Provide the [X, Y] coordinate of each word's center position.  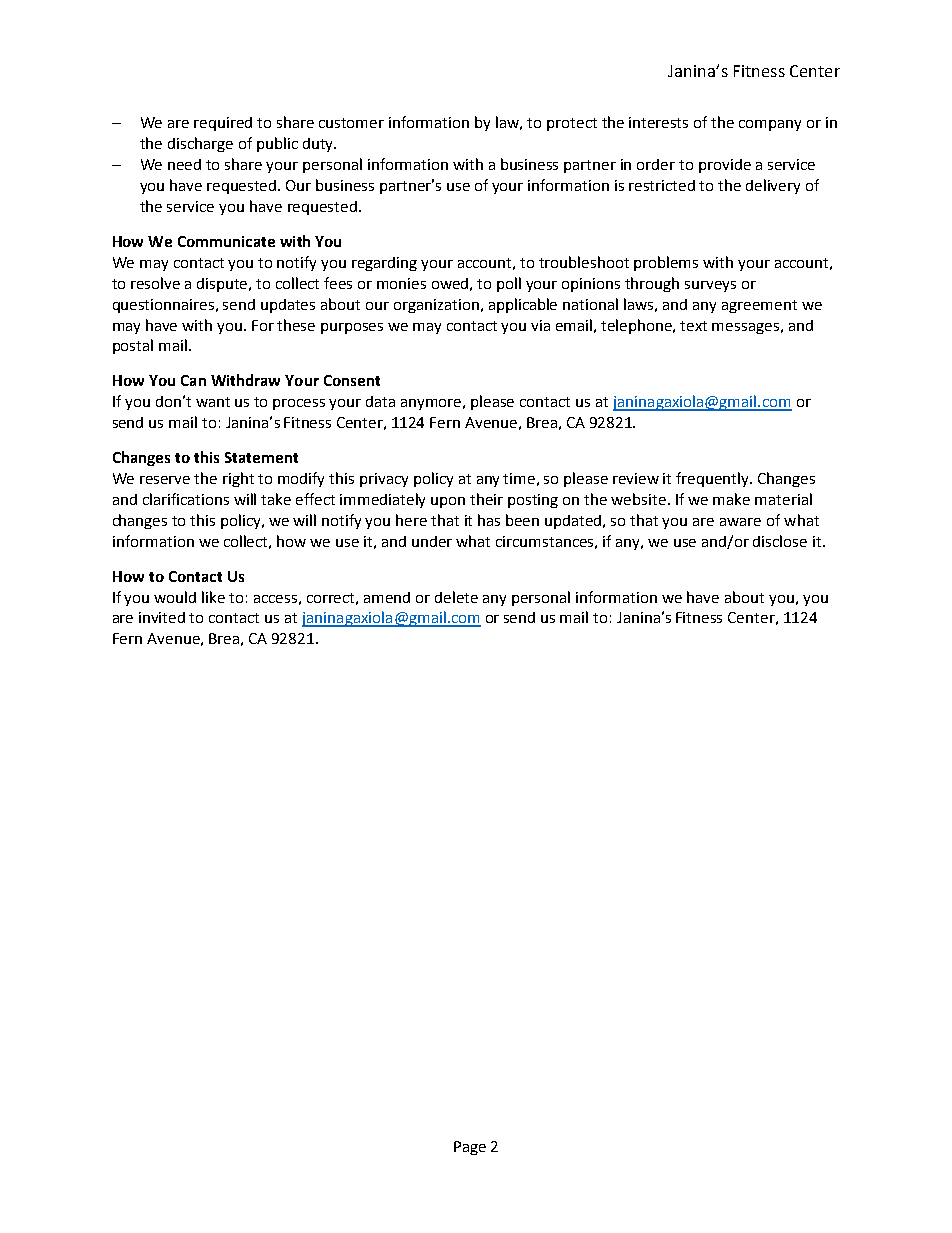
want [213, 402]
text [693, 326]
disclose [780, 541]
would [175, 597]
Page [470, 1148]
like [213, 597]
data [380, 401]
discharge [200, 144]
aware [740, 522]
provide [725, 166]
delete [456, 597]
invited [162, 617]
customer [351, 123]
